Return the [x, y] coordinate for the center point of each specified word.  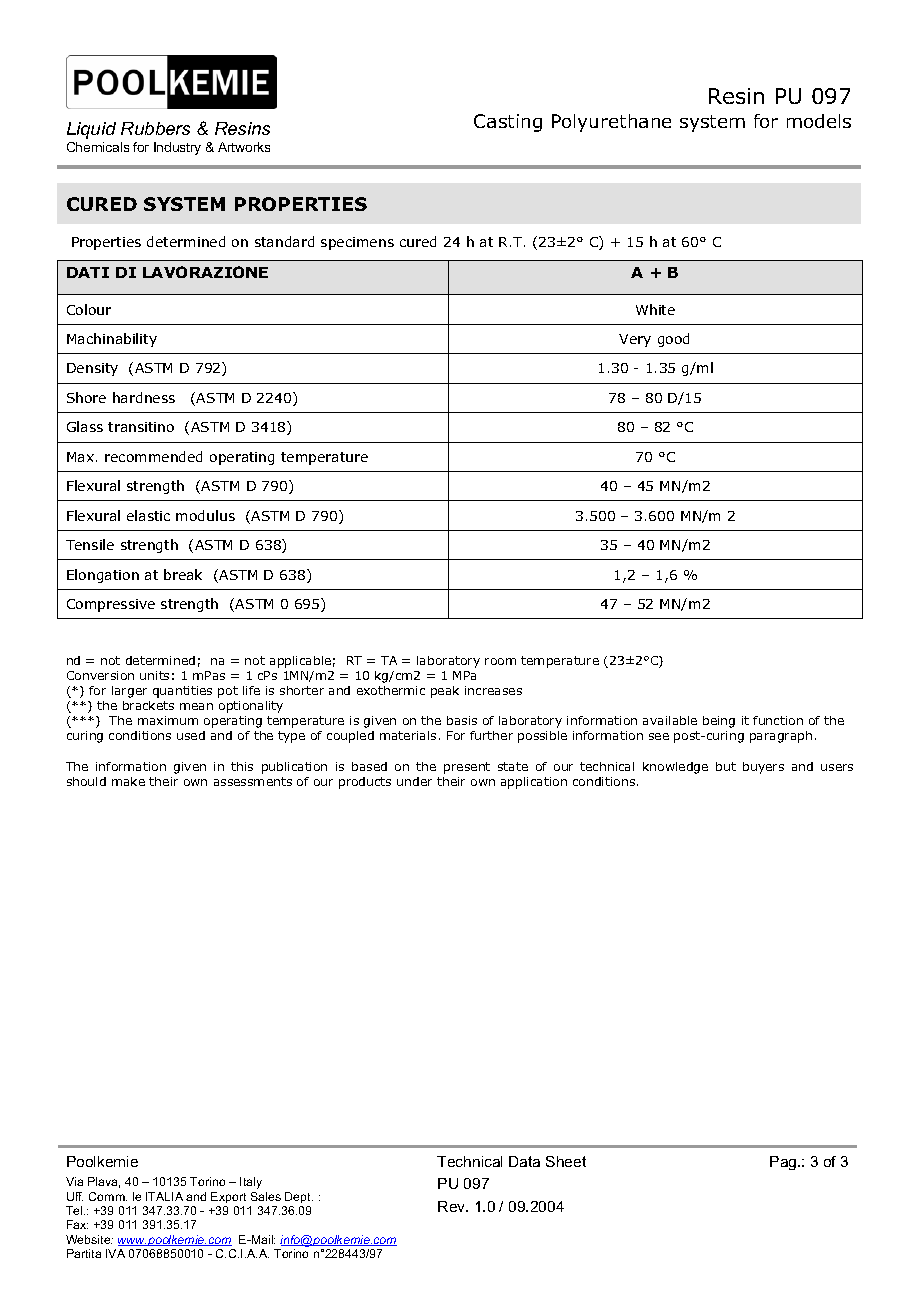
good [673, 340]
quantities [182, 692]
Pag [784, 1163]
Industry [177, 148]
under [414, 781]
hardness [144, 397]
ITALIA [164, 1196]
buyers [763, 768]
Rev [453, 1206]
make [128, 781]
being [719, 722]
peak [445, 692]
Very [635, 340]
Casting [508, 123]
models [819, 121]
